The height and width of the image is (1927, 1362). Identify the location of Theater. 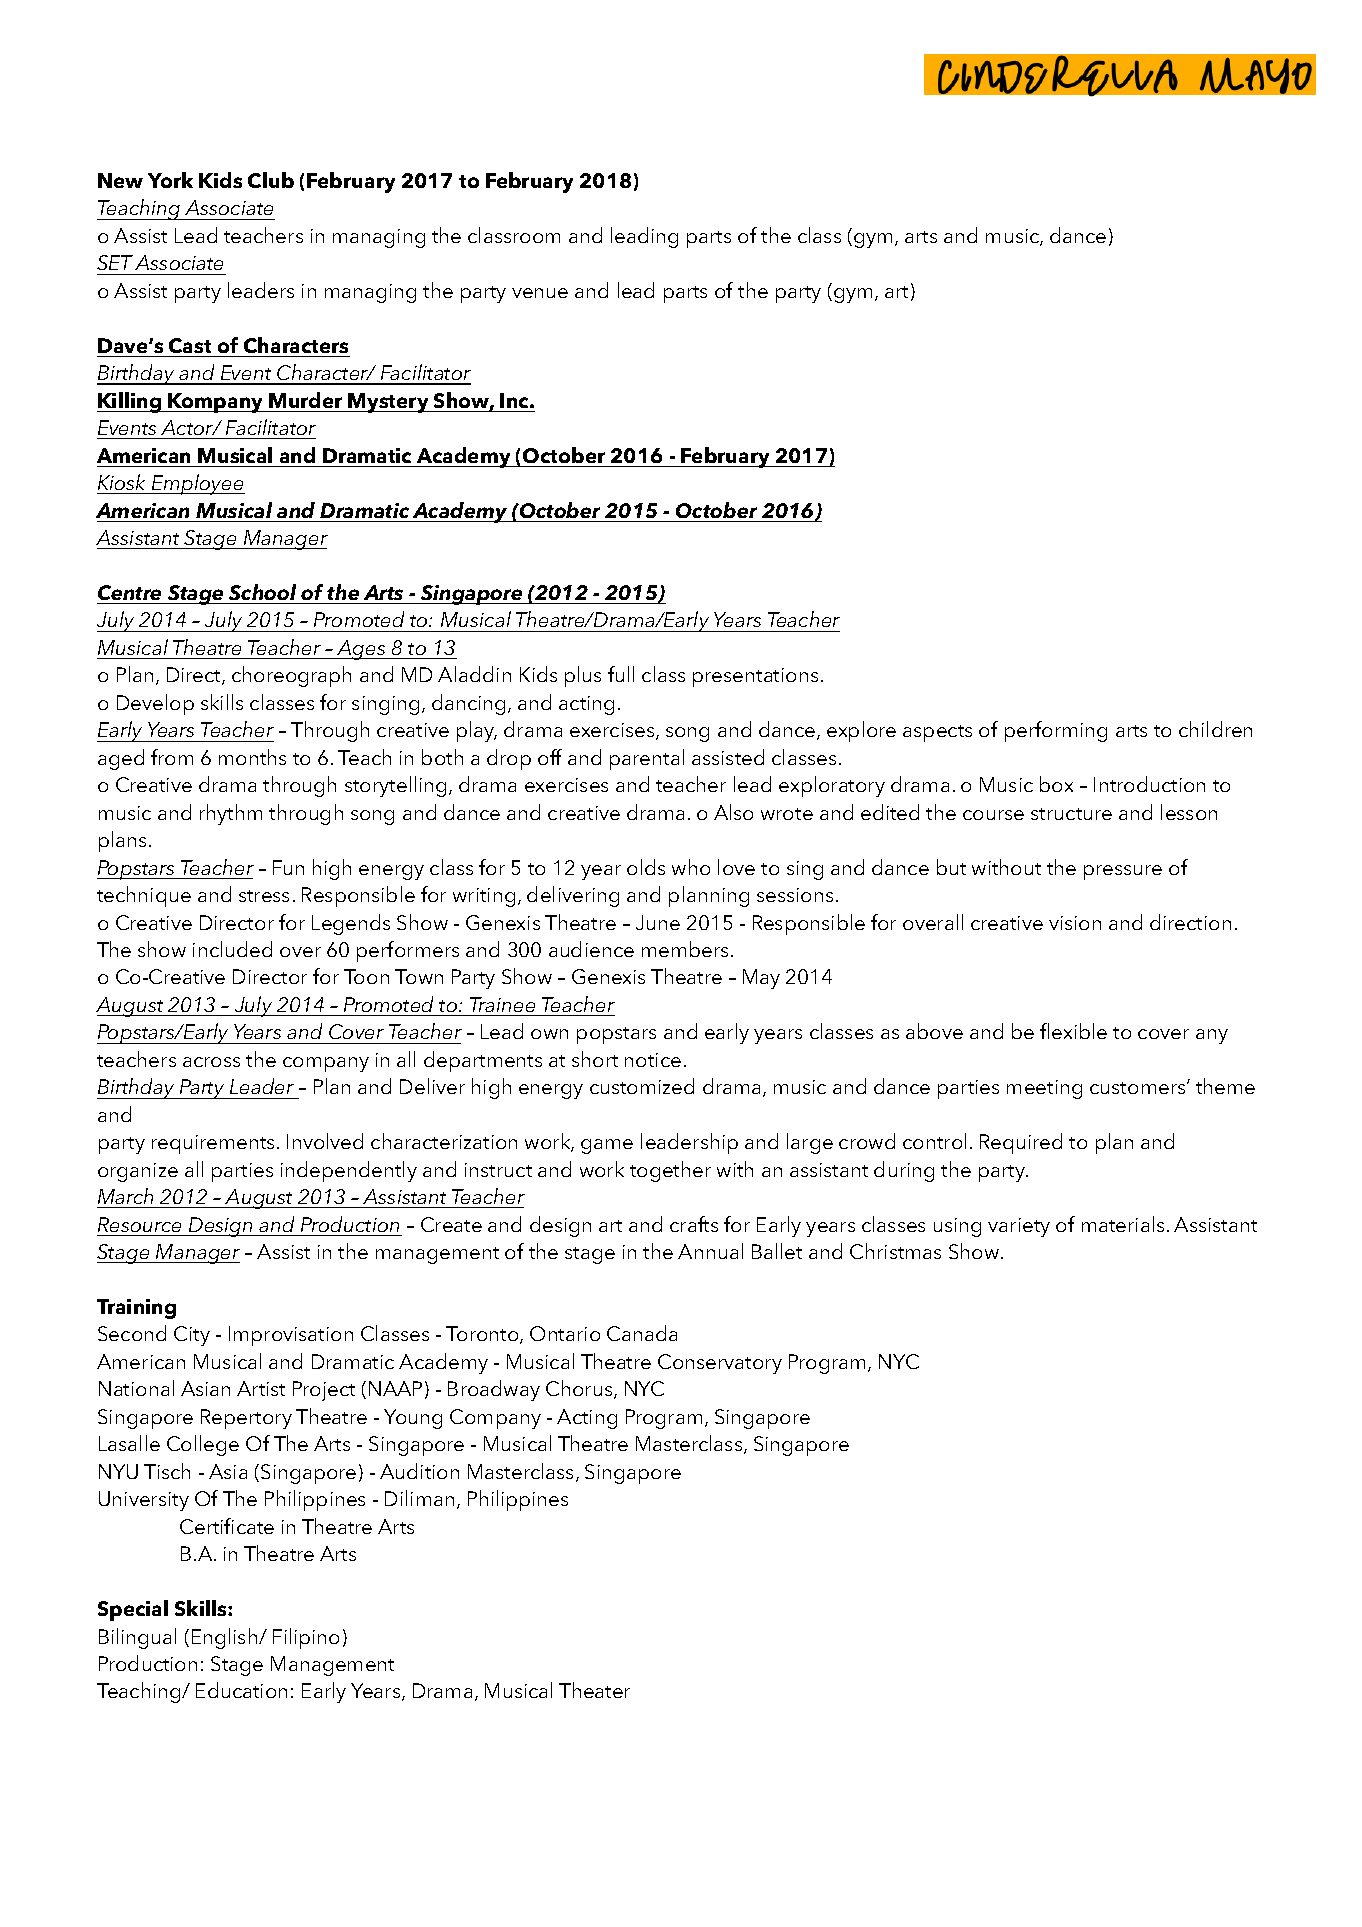
(594, 1690).
